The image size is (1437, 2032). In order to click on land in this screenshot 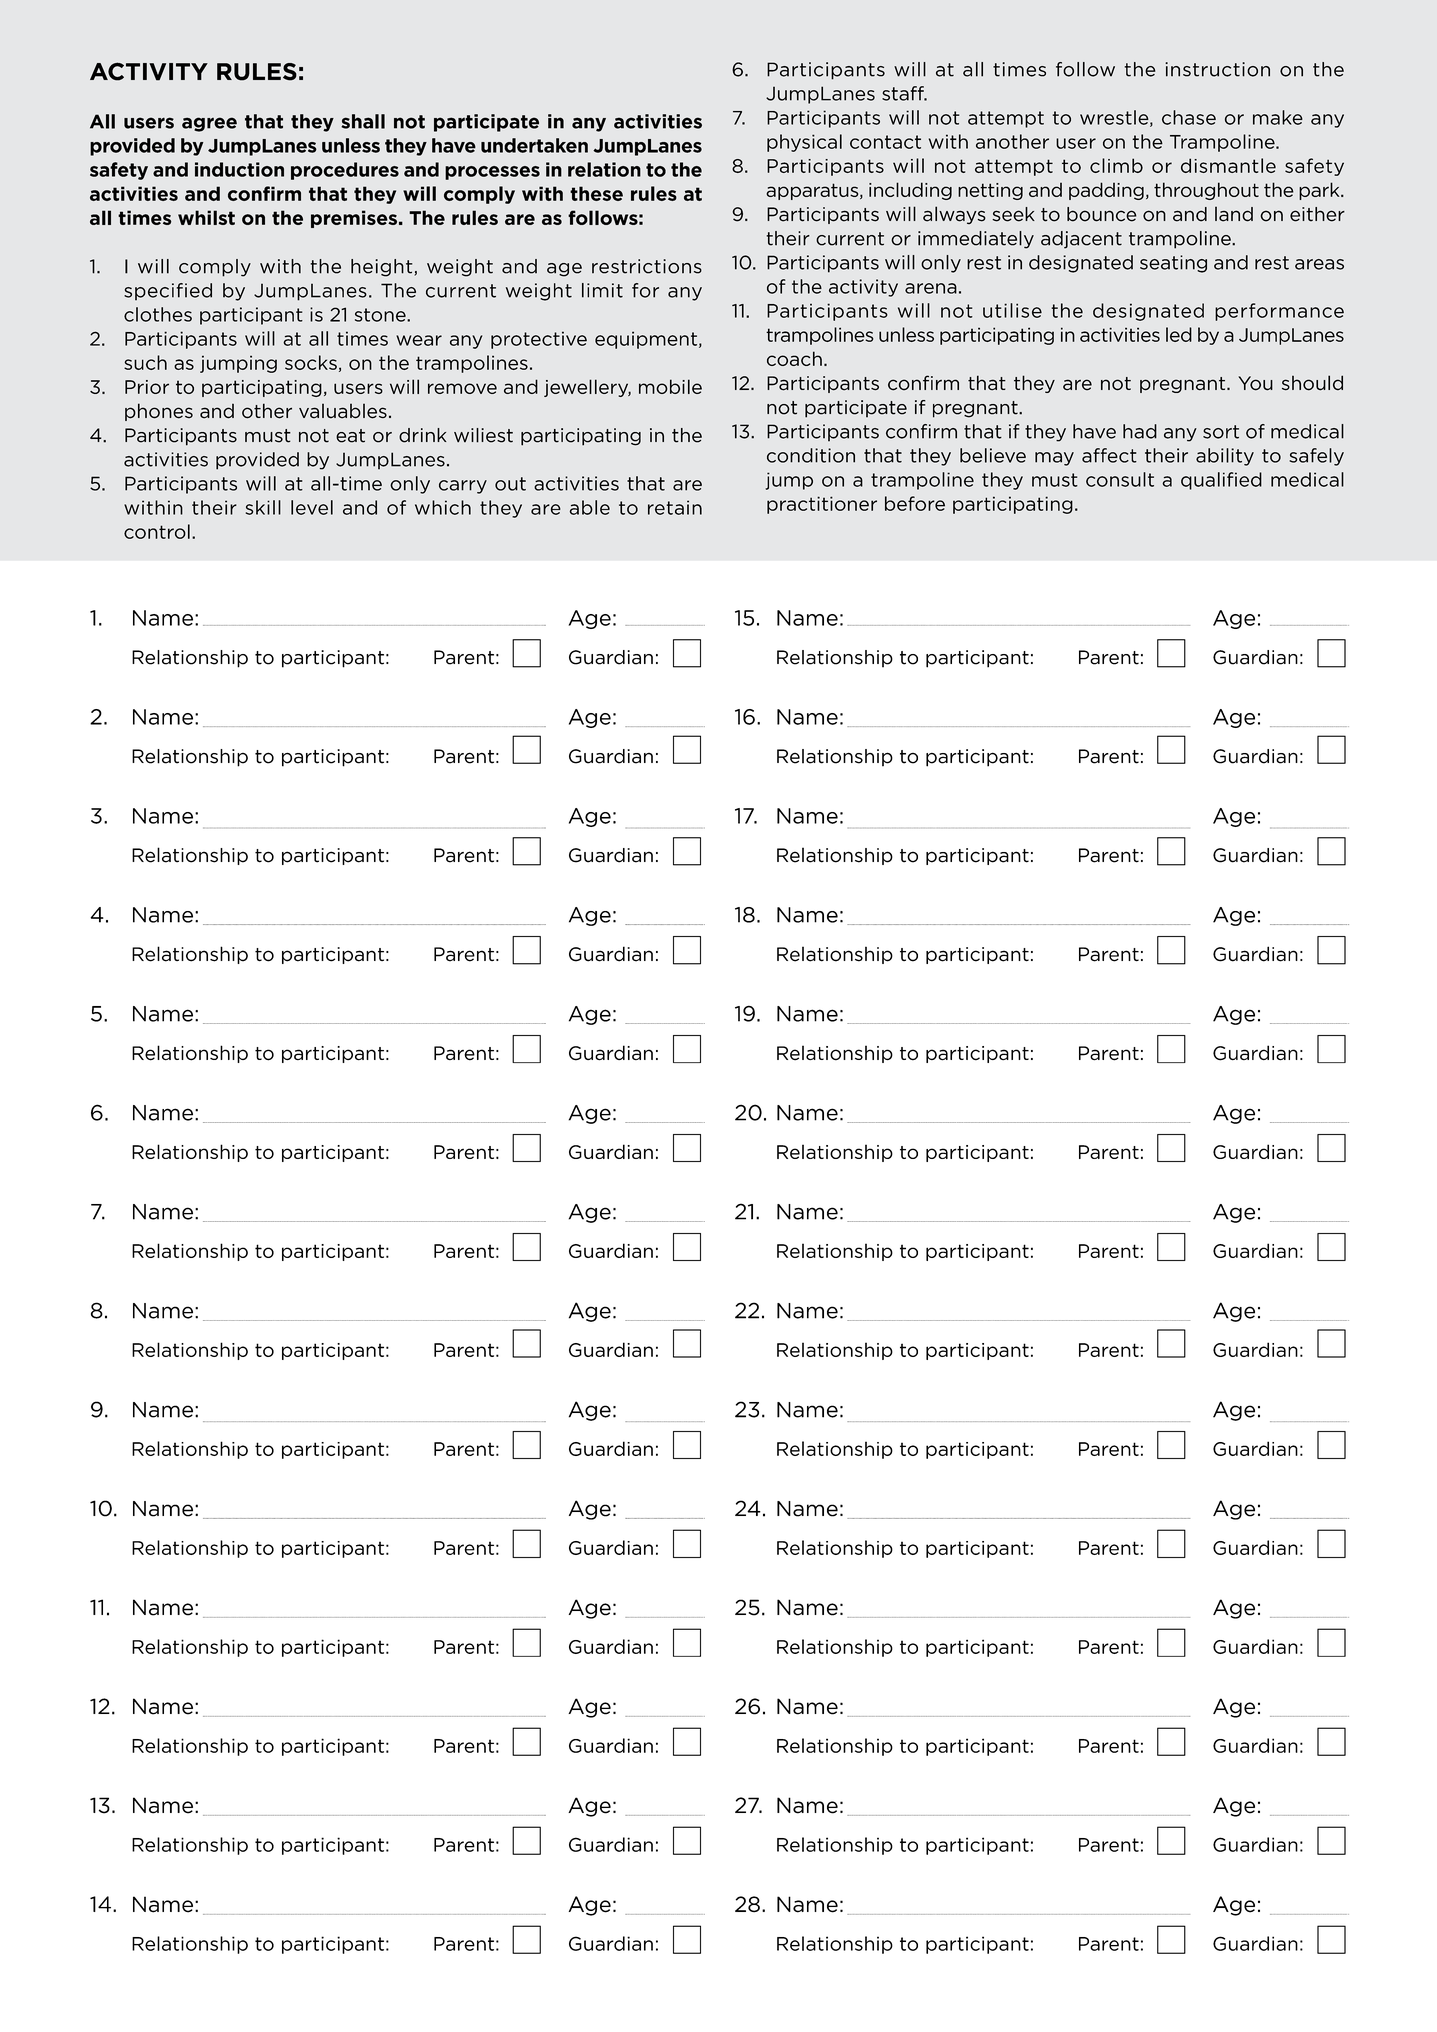, I will do `click(1234, 214)`.
